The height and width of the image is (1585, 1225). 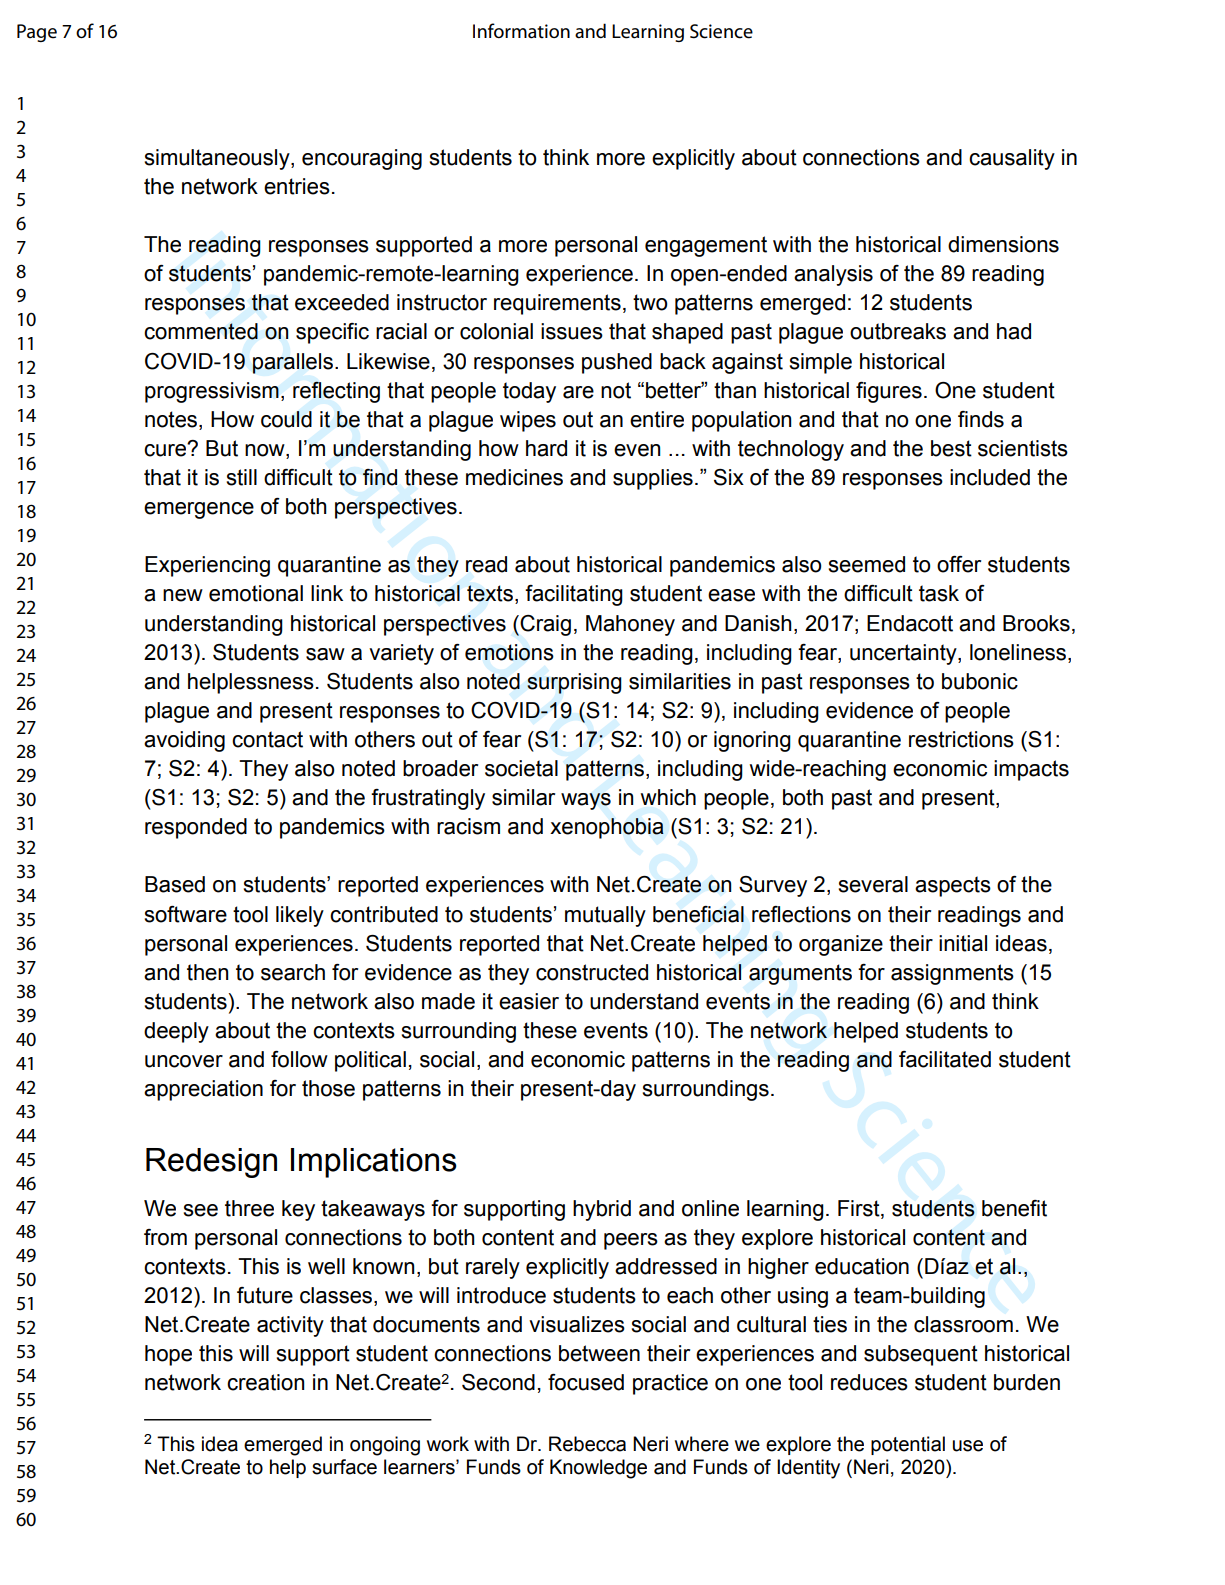 What do you see at coordinates (168, 1355) in the image?
I see `hope` at bounding box center [168, 1355].
